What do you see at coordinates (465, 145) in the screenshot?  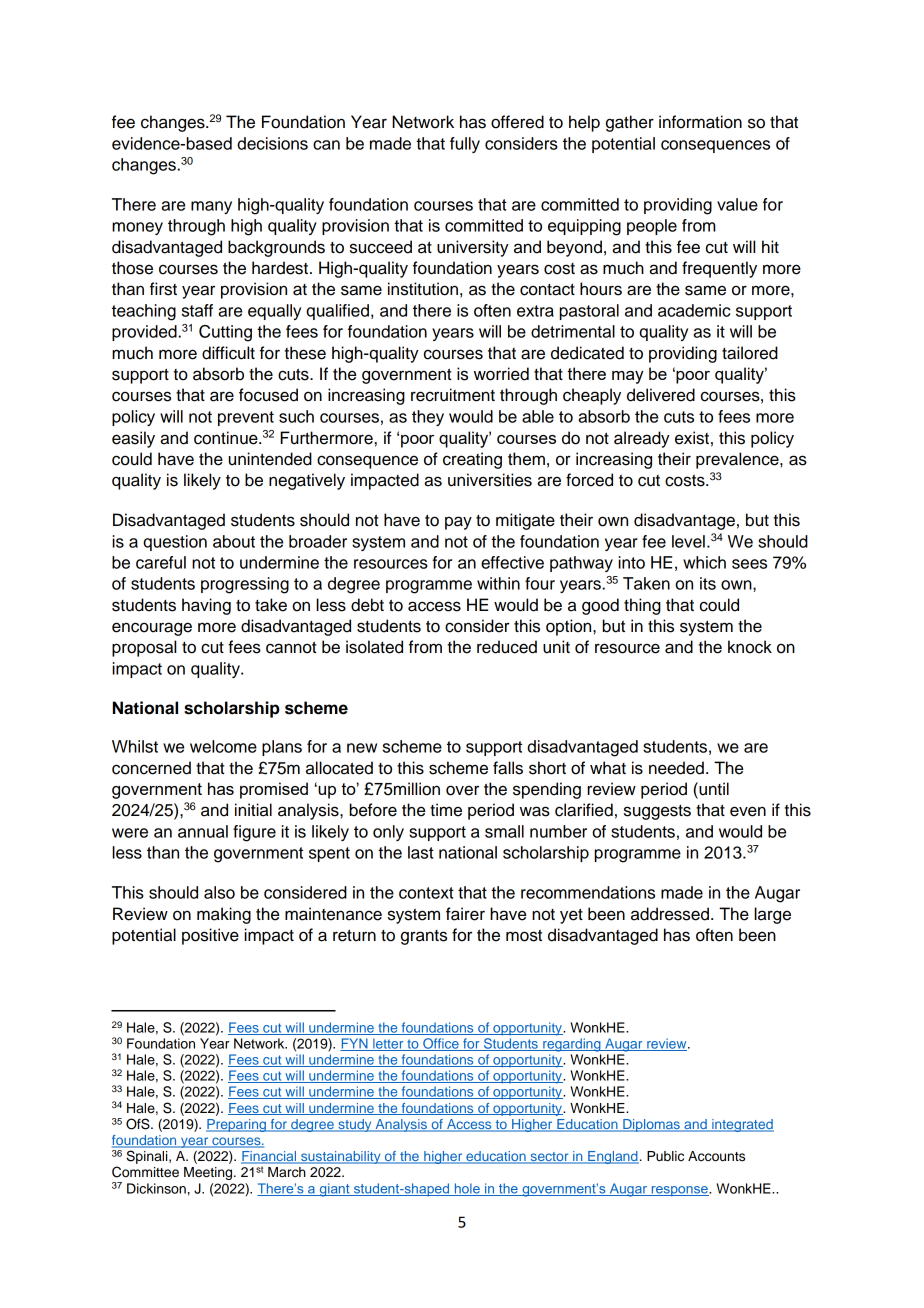 I see `fully` at bounding box center [465, 145].
